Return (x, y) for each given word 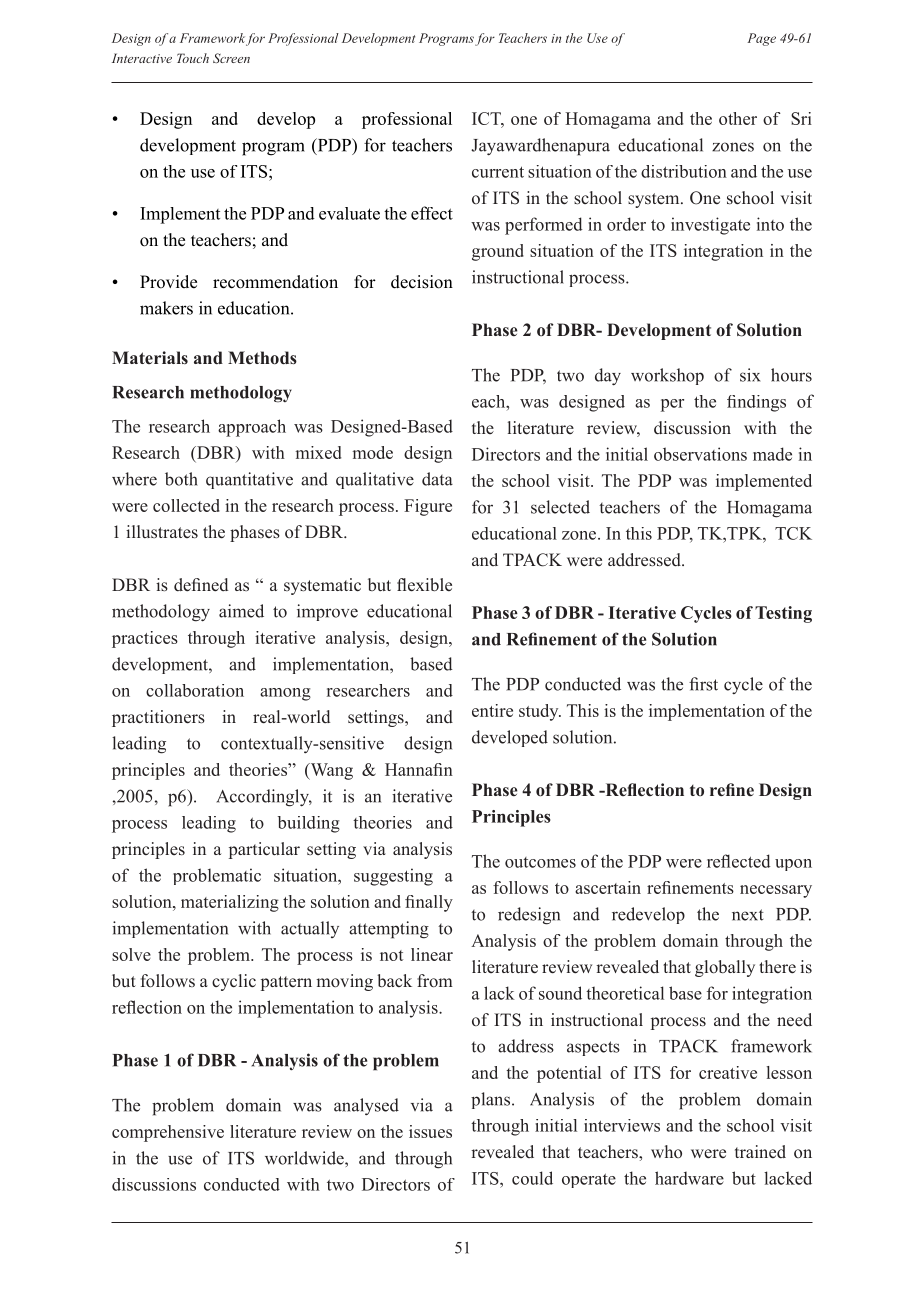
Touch (193, 58)
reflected (739, 861)
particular (264, 850)
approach (252, 428)
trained (760, 1151)
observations (700, 454)
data (437, 479)
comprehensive (168, 1133)
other (738, 118)
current (498, 172)
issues (430, 1131)
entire (492, 710)
